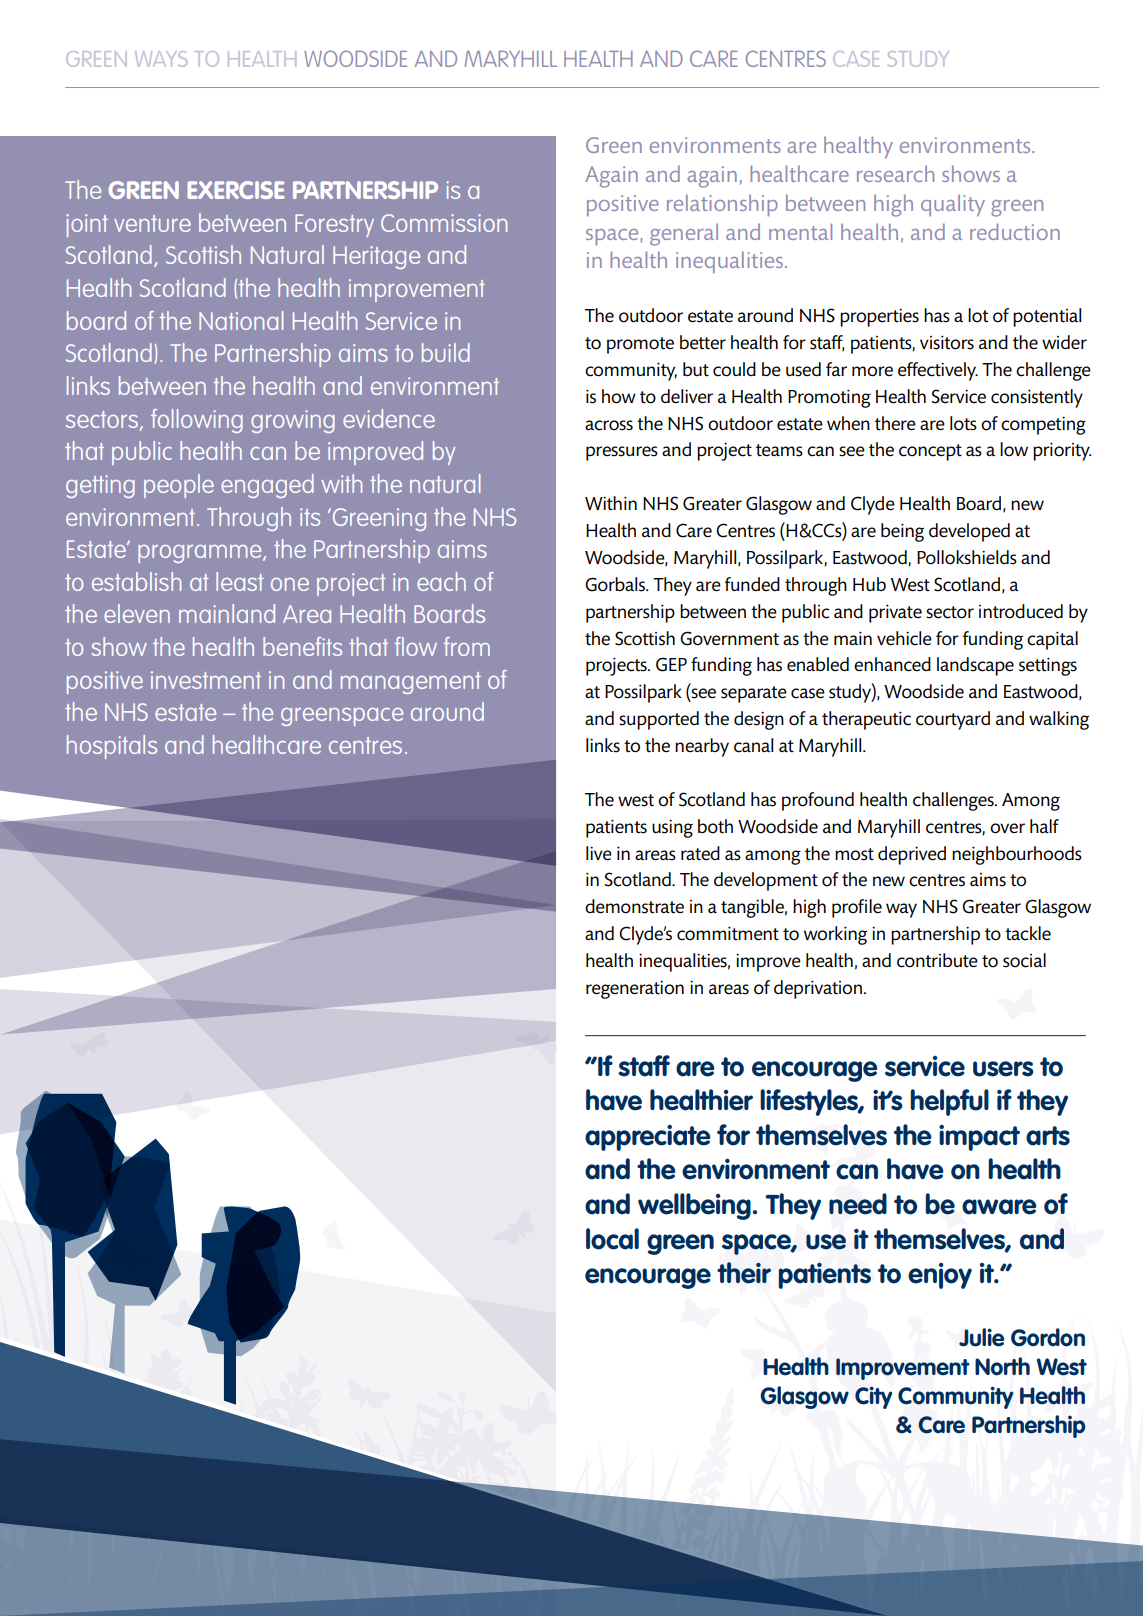 The image size is (1143, 1616). I want to click on their, so click(744, 1273).
